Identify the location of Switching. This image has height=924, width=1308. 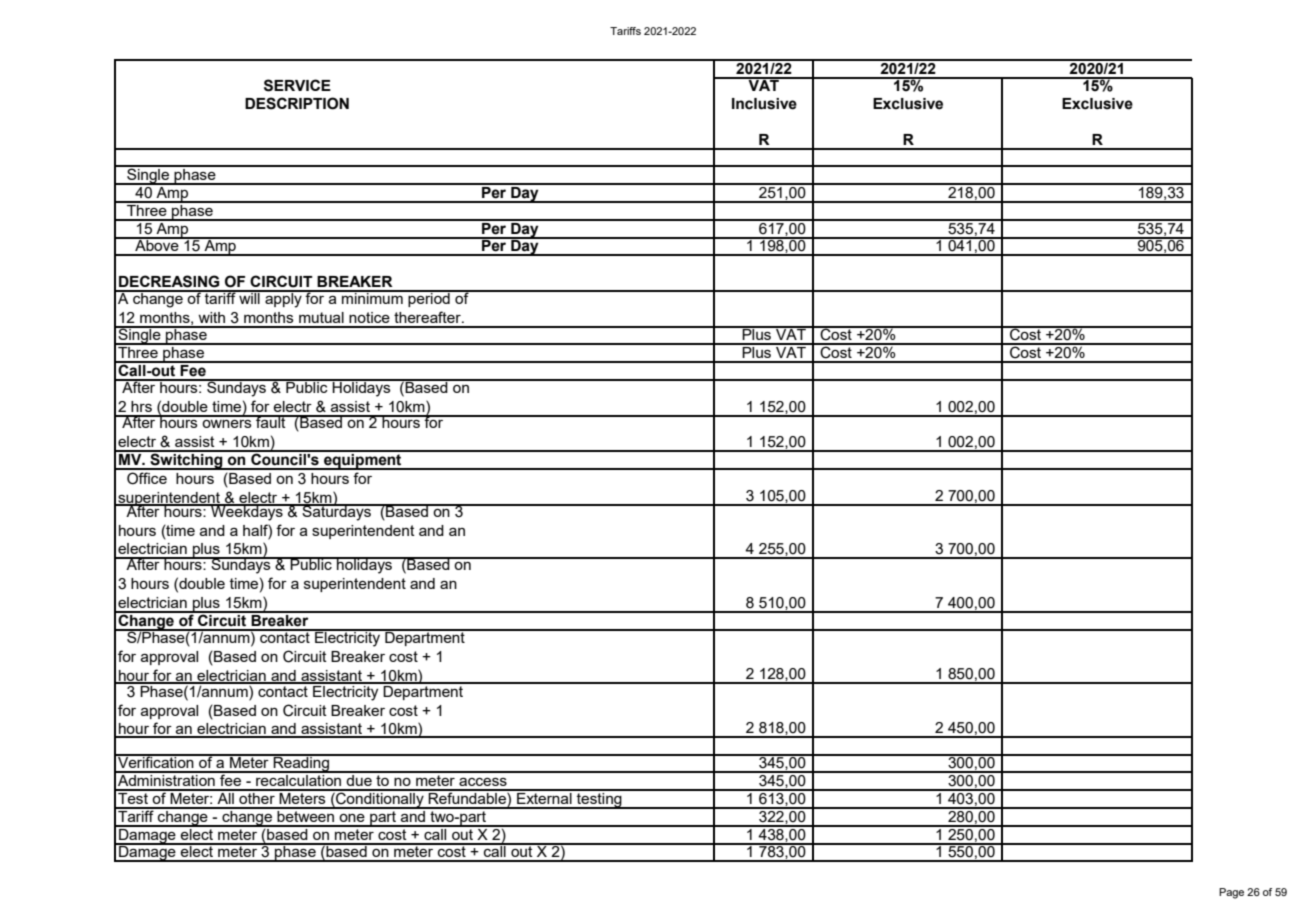
(186, 460).
